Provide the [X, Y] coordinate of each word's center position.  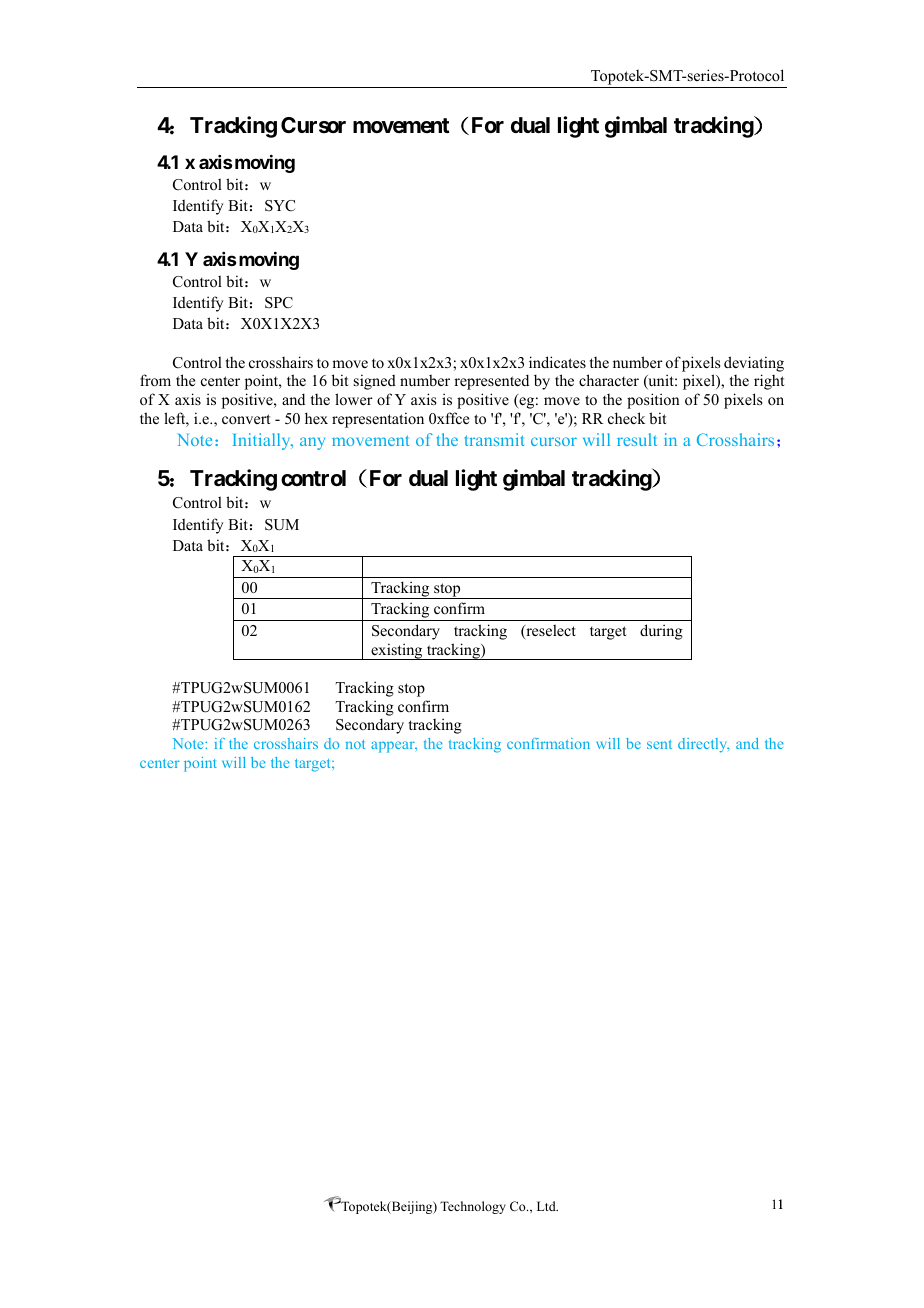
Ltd [547, 1206]
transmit [494, 439]
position [653, 401]
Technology [473, 1207]
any [312, 443]
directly [704, 745]
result [637, 439]
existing [397, 651]
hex [316, 418]
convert [246, 419]
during [661, 632]
